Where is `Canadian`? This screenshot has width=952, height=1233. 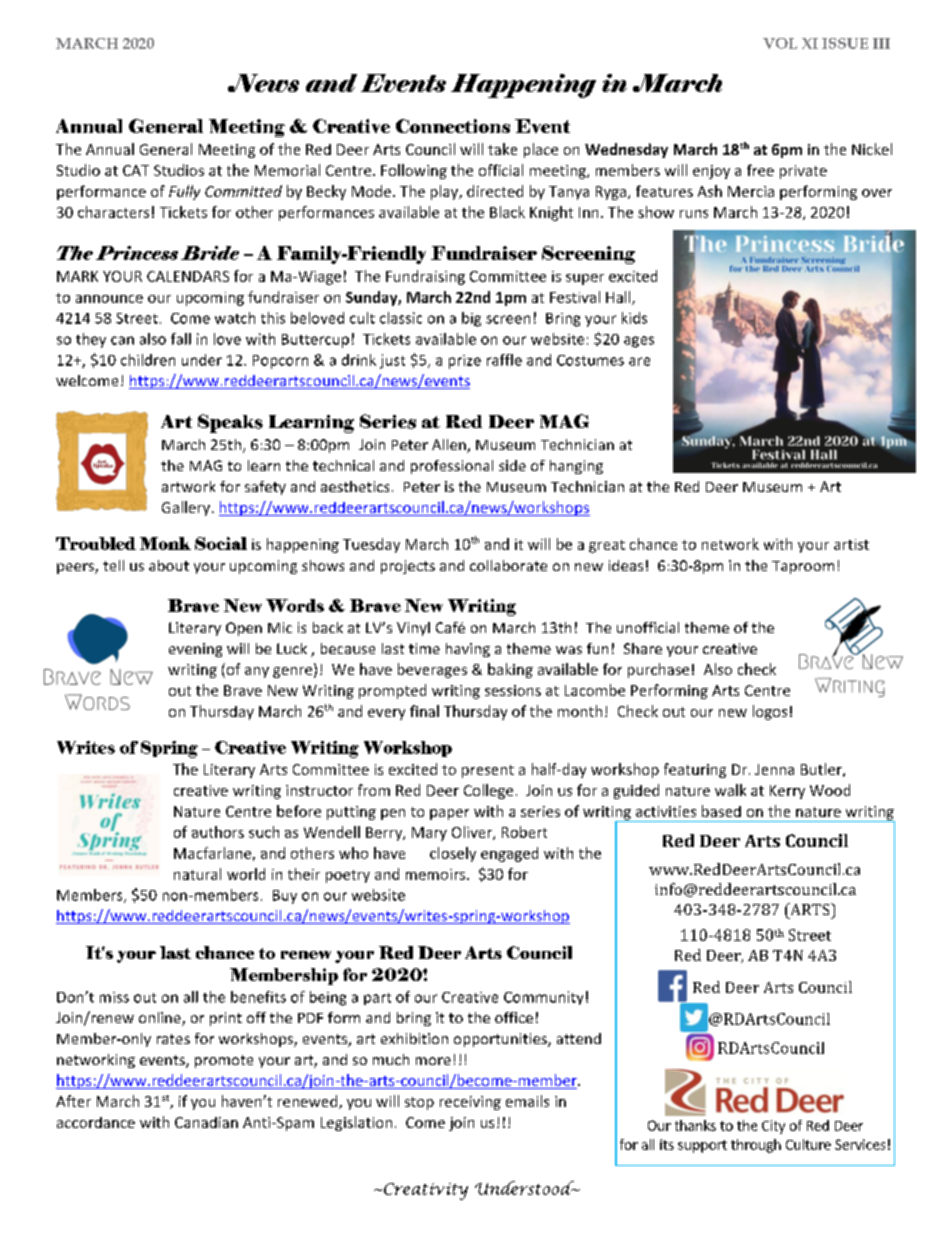
Canadian is located at coordinates (206, 1122).
